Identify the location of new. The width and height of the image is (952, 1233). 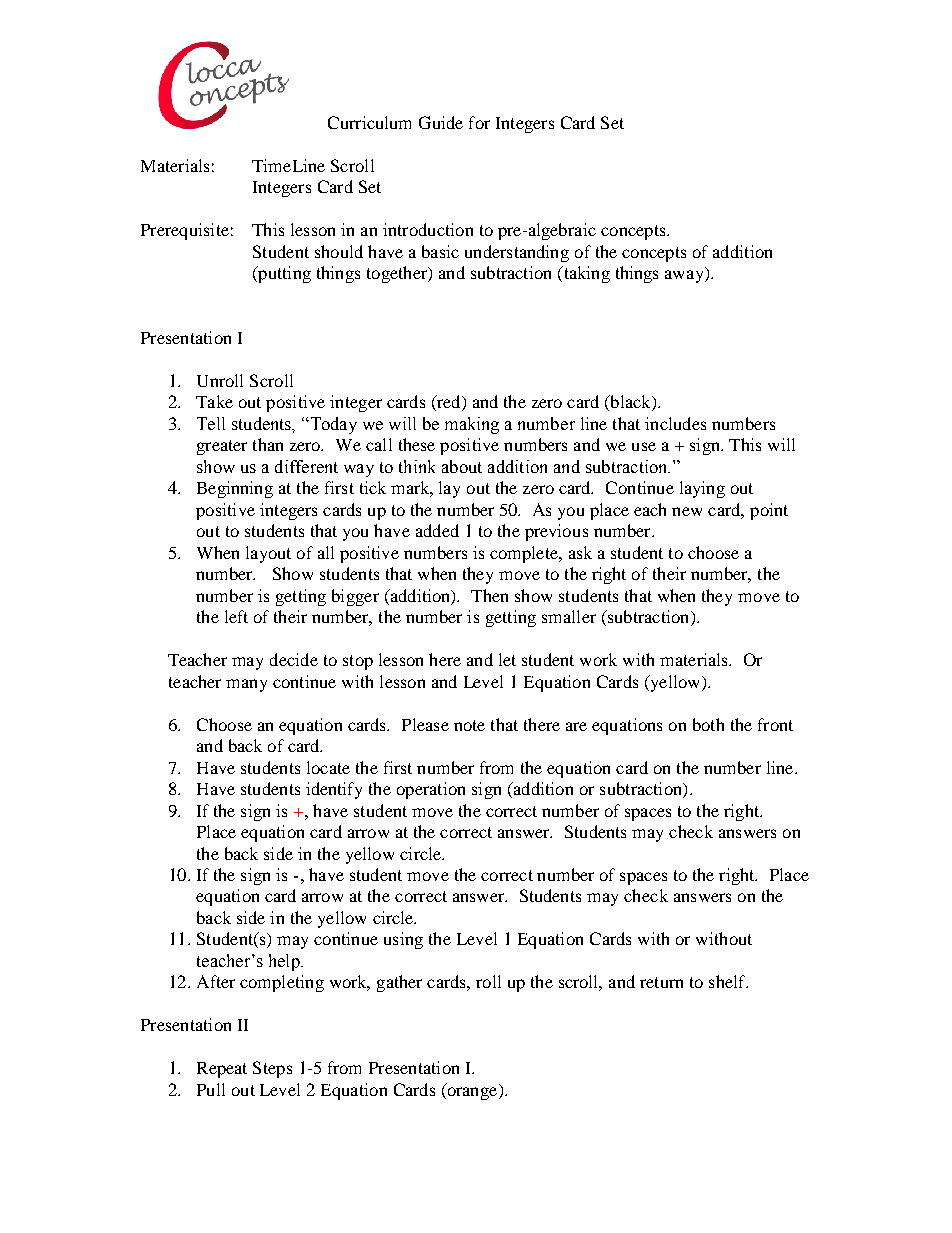
(687, 511).
